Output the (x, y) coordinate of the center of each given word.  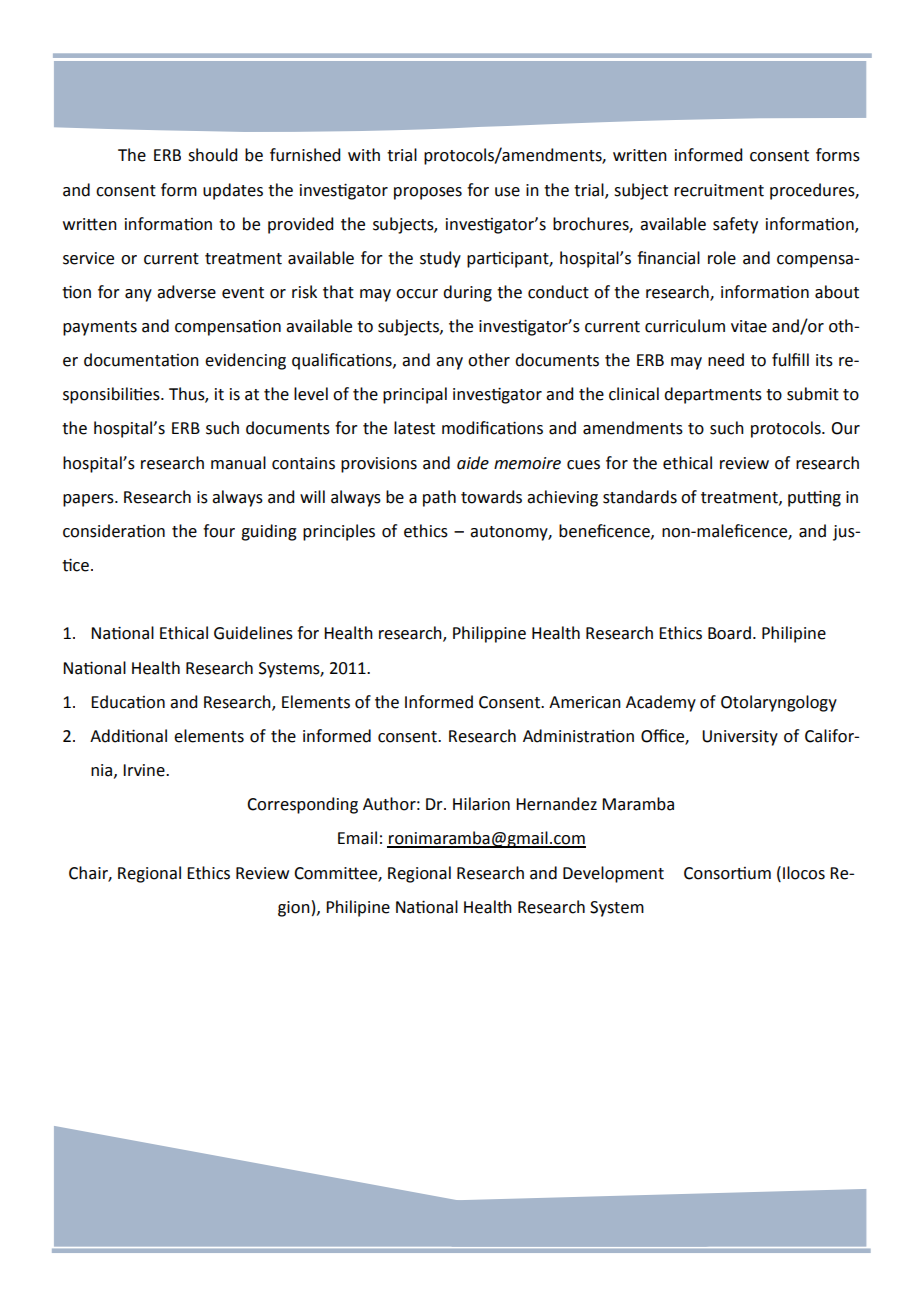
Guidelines (253, 633)
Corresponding (302, 805)
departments (713, 395)
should (212, 155)
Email (357, 838)
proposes (428, 193)
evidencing (245, 361)
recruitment (719, 190)
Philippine (489, 634)
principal (415, 395)
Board (729, 633)
